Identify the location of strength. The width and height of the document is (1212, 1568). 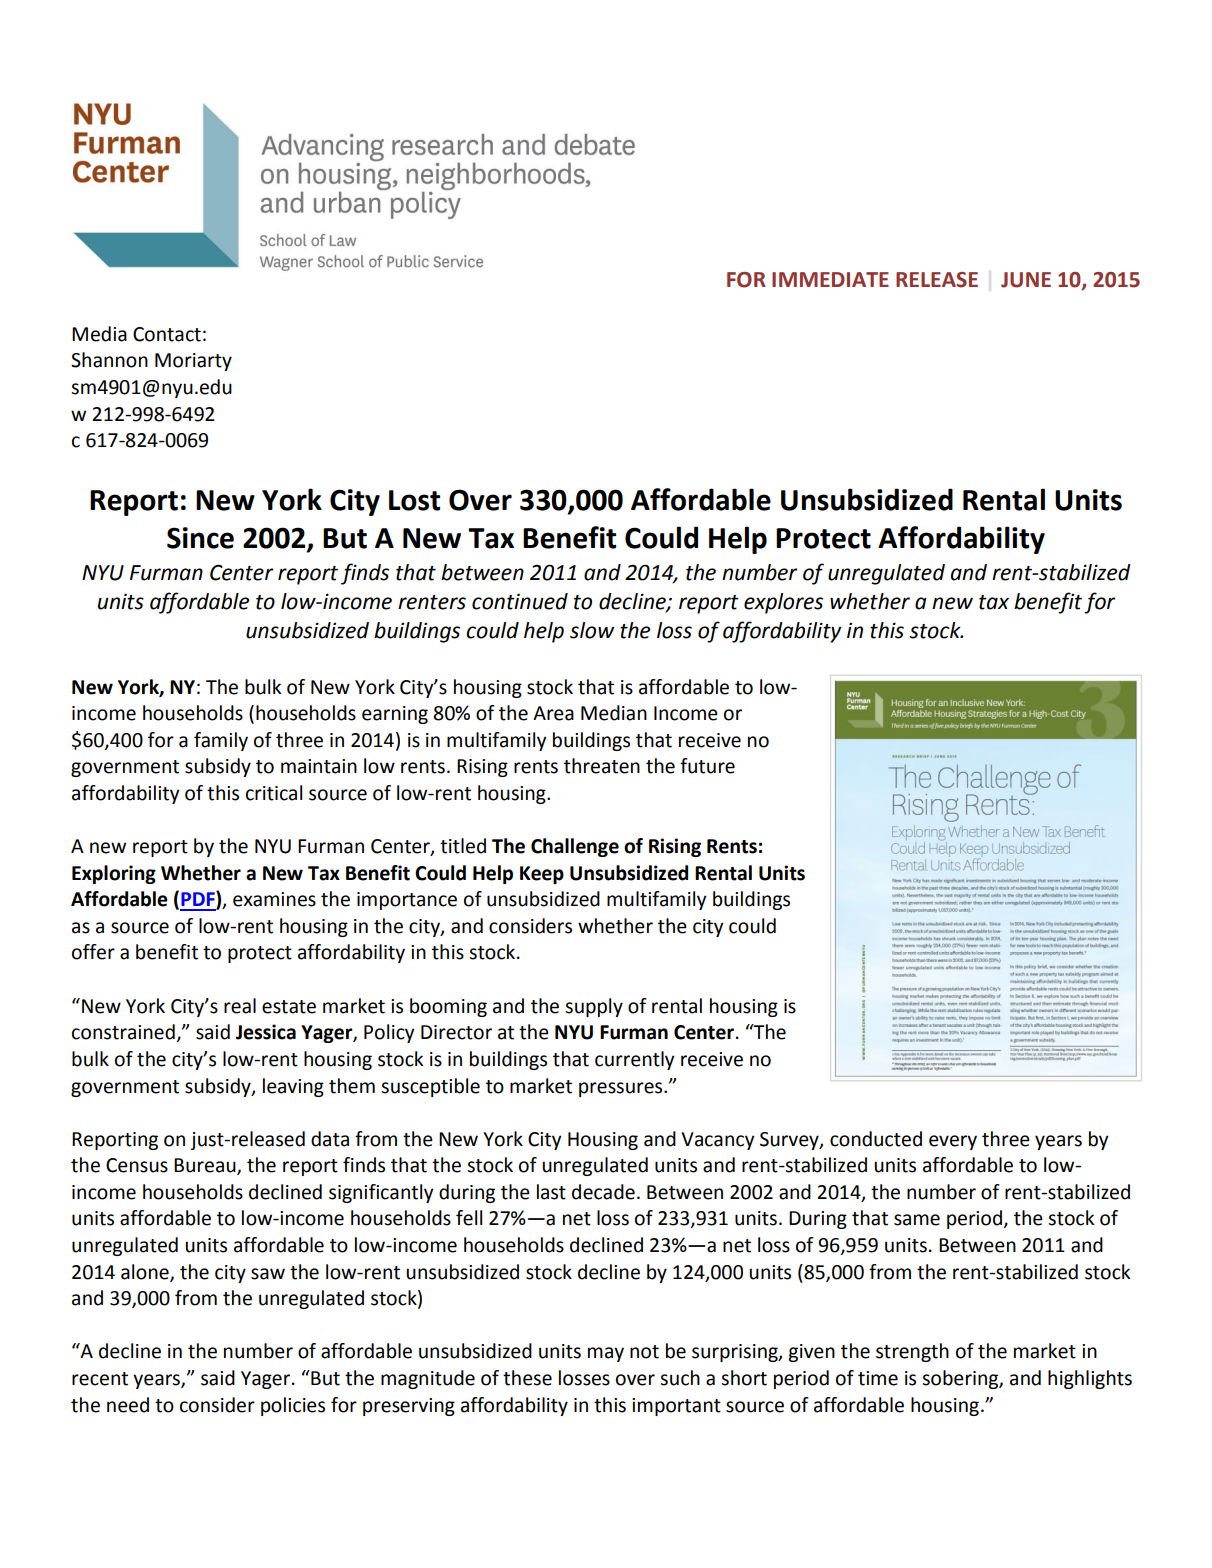
(912, 1352).
